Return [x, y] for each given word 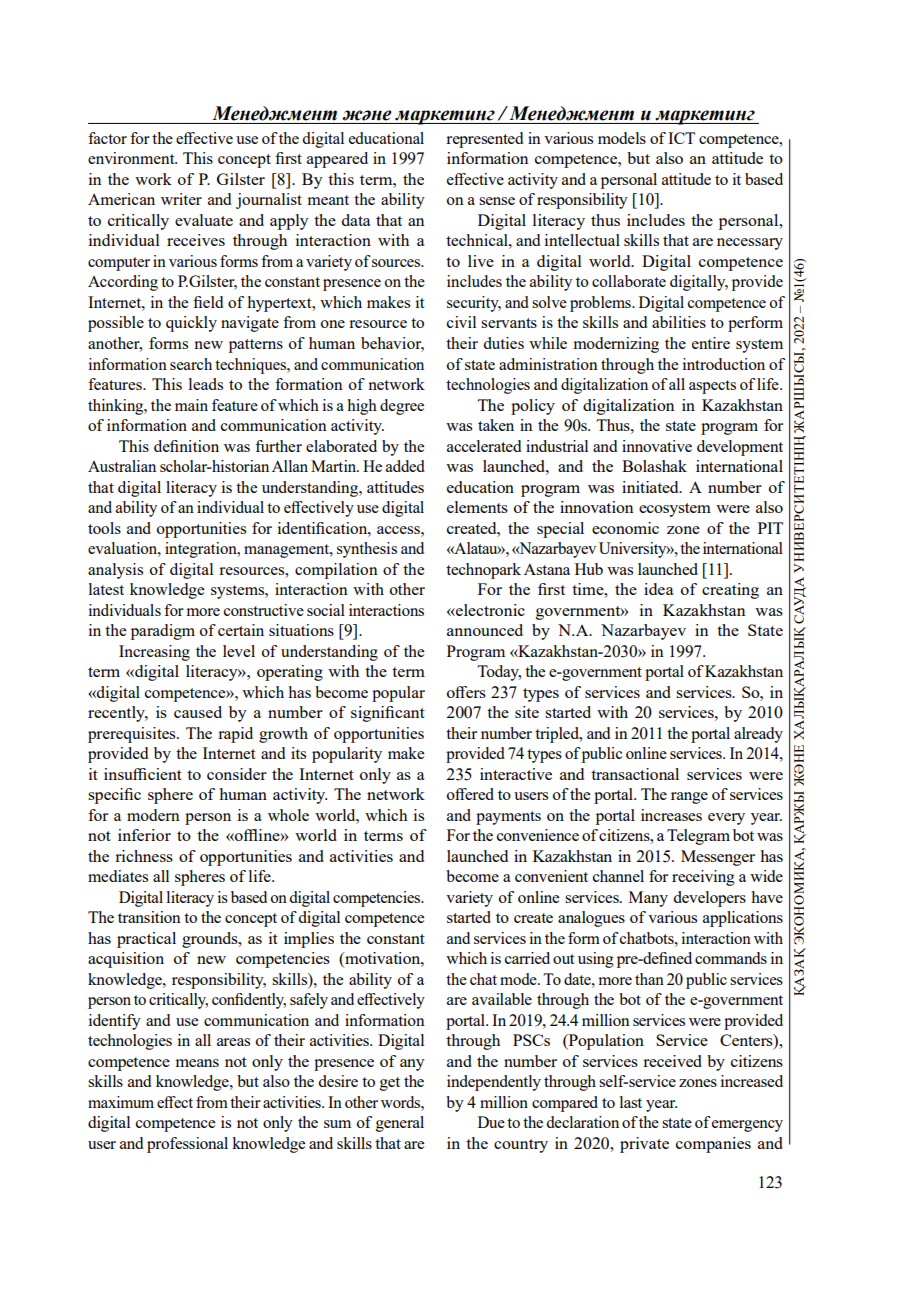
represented [484, 140]
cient [164, 774]
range [689, 798]
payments [508, 818]
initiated [651, 487]
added [405, 466]
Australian [122, 466]
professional [187, 1145]
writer [181, 199]
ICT [681, 138]
